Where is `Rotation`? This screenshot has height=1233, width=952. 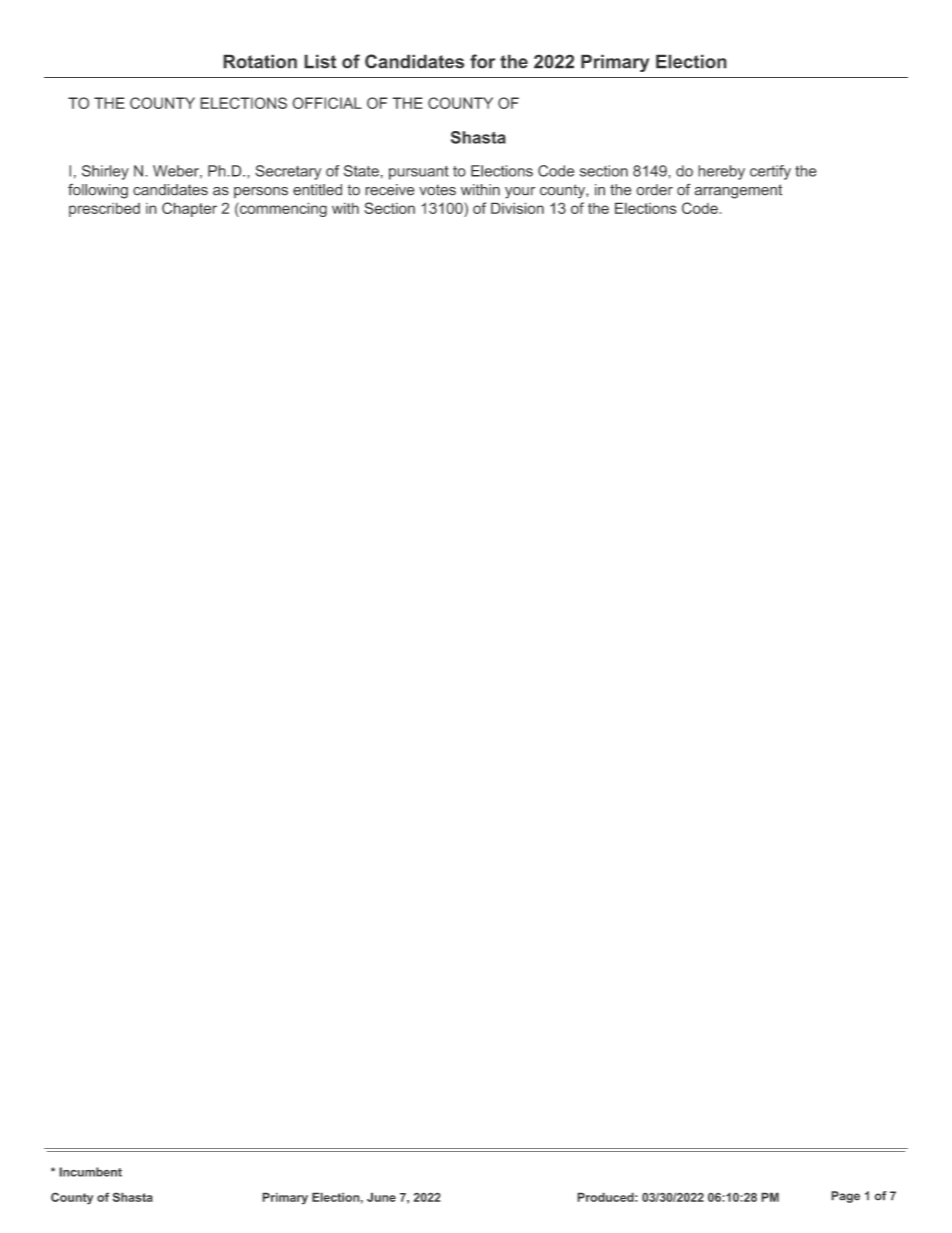
Rotation is located at coordinates (260, 61).
